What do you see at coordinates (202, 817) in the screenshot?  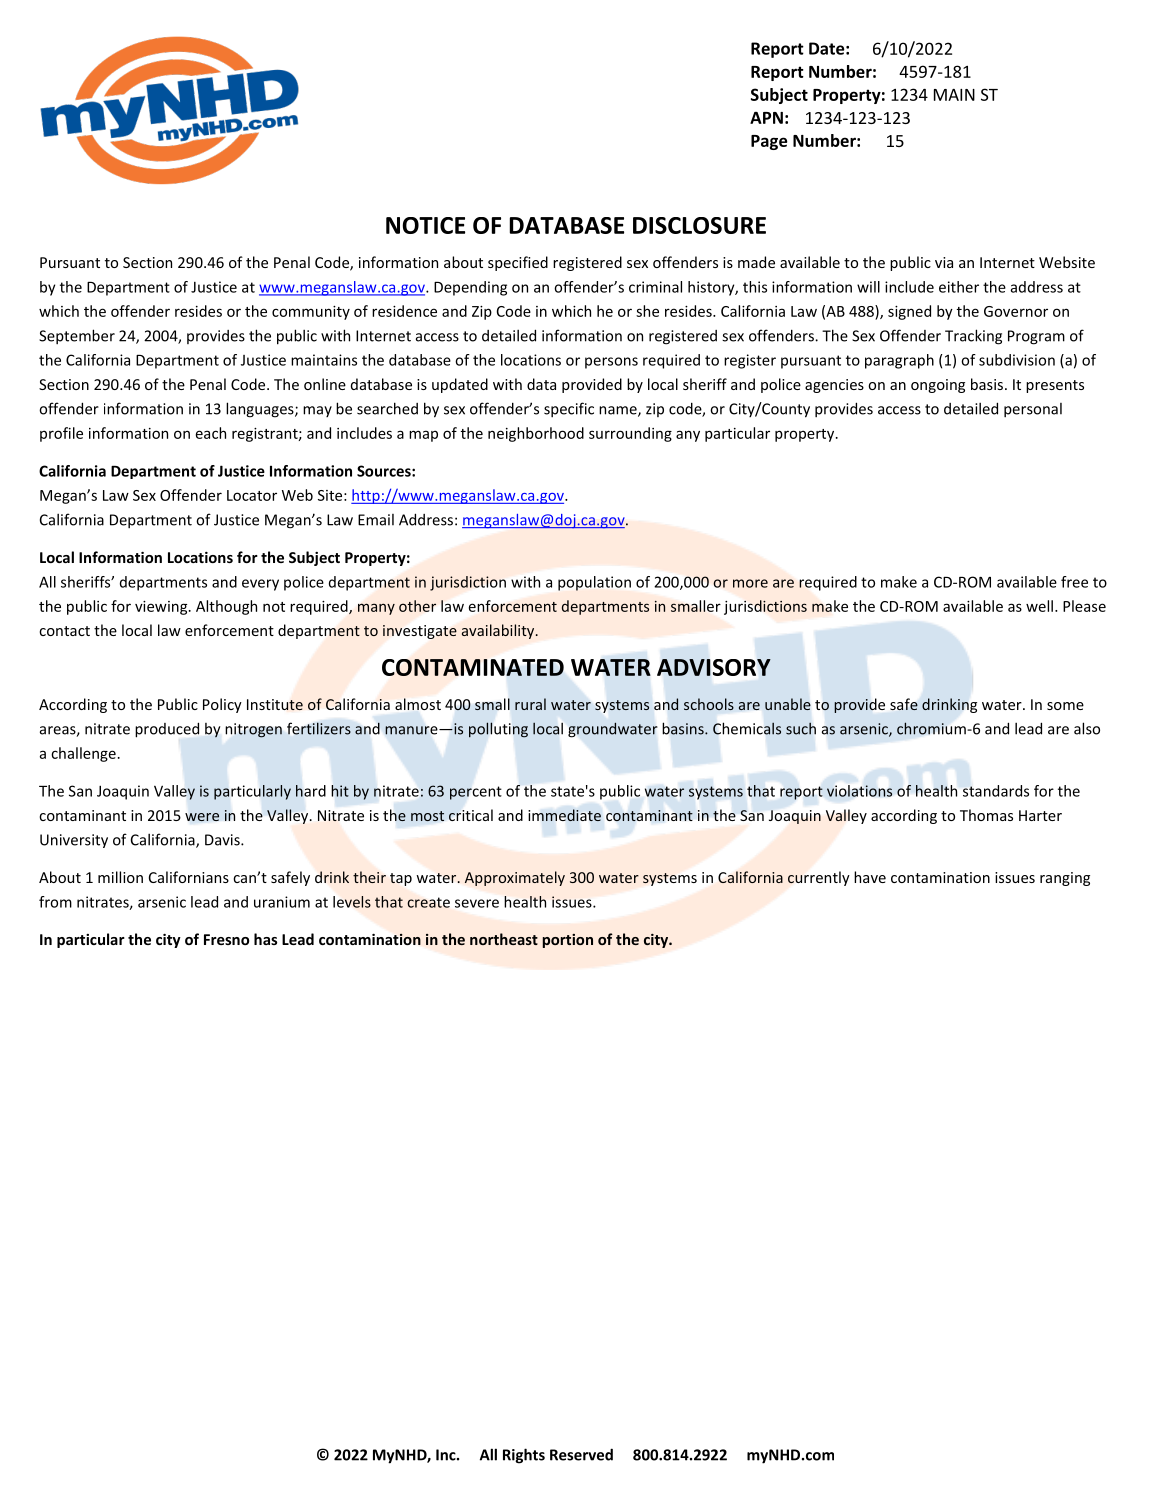 I see `were` at bounding box center [202, 817].
